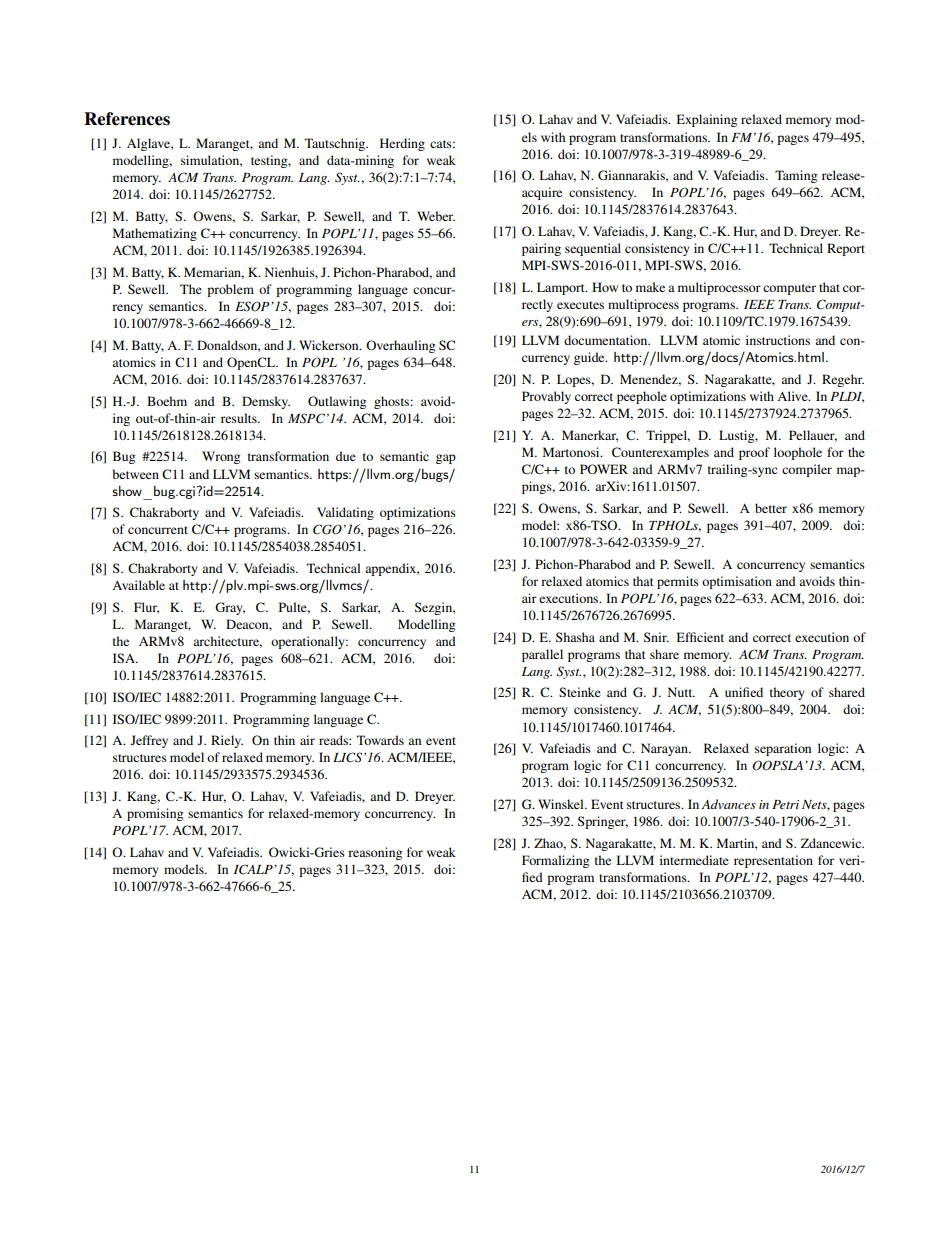 The height and width of the document is (1233, 952). I want to click on References, so click(127, 119).
